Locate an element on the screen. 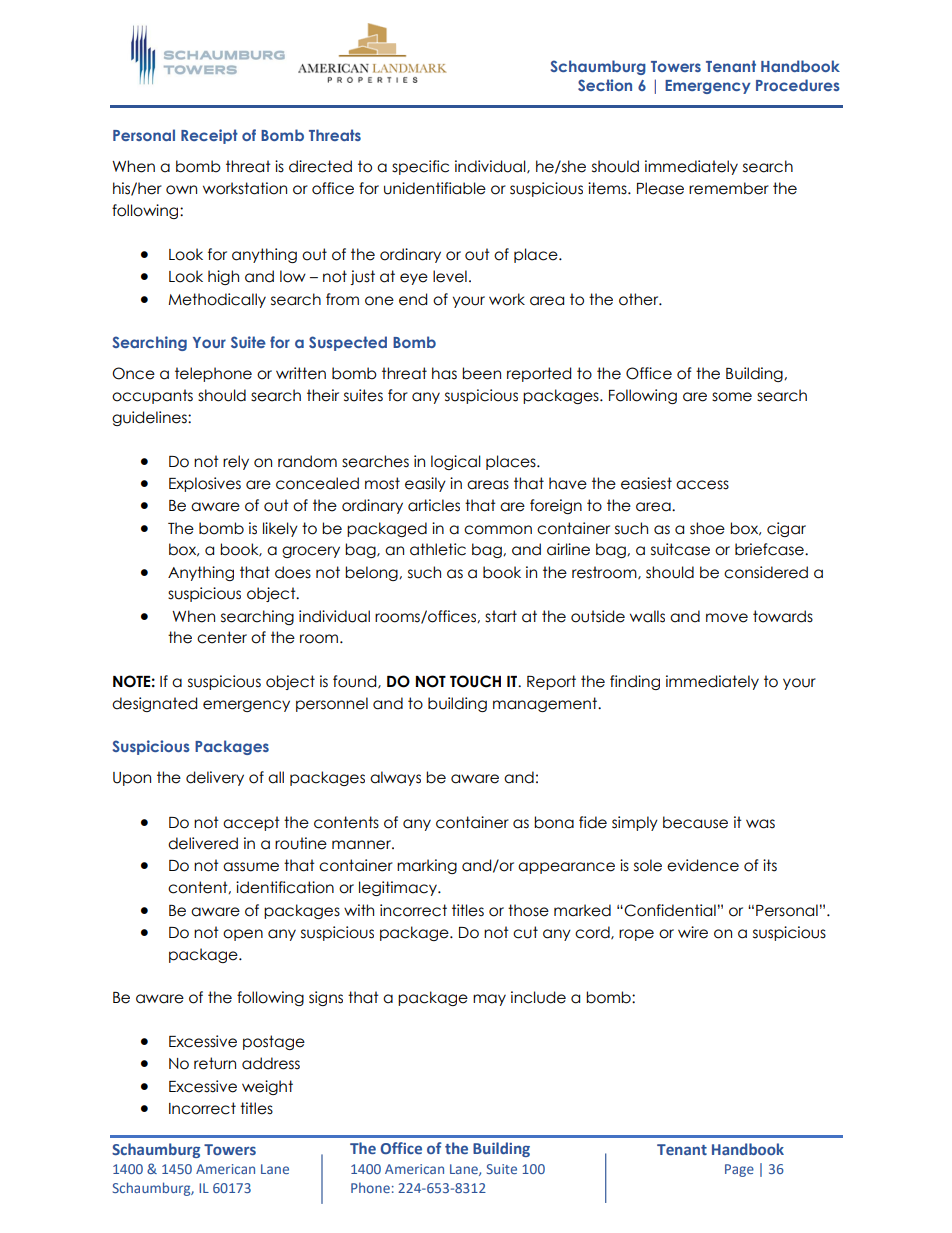 The width and height of the screenshot is (952, 1233). specific is located at coordinates (420, 167).
